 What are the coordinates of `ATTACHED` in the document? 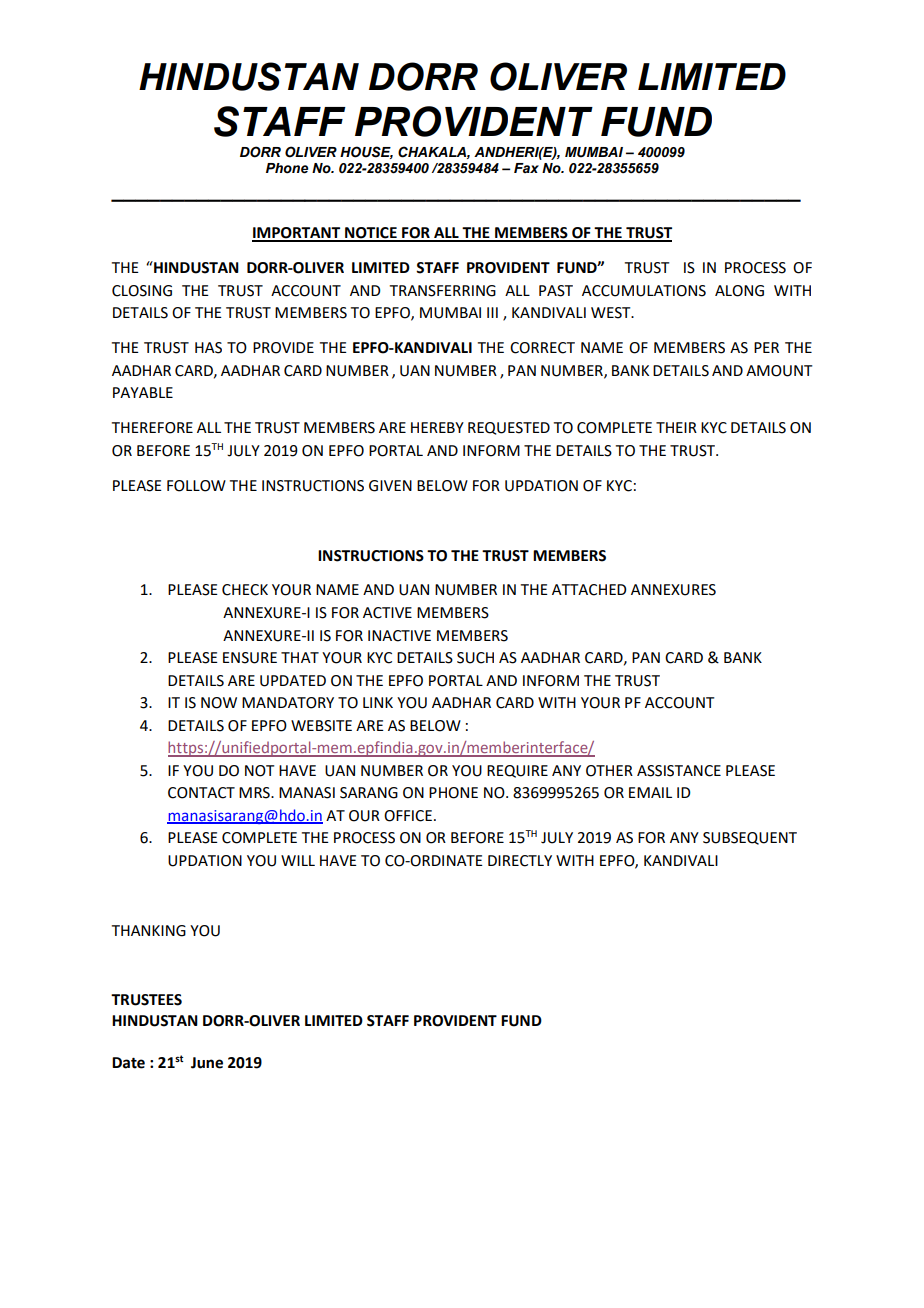 It's located at (589, 590).
